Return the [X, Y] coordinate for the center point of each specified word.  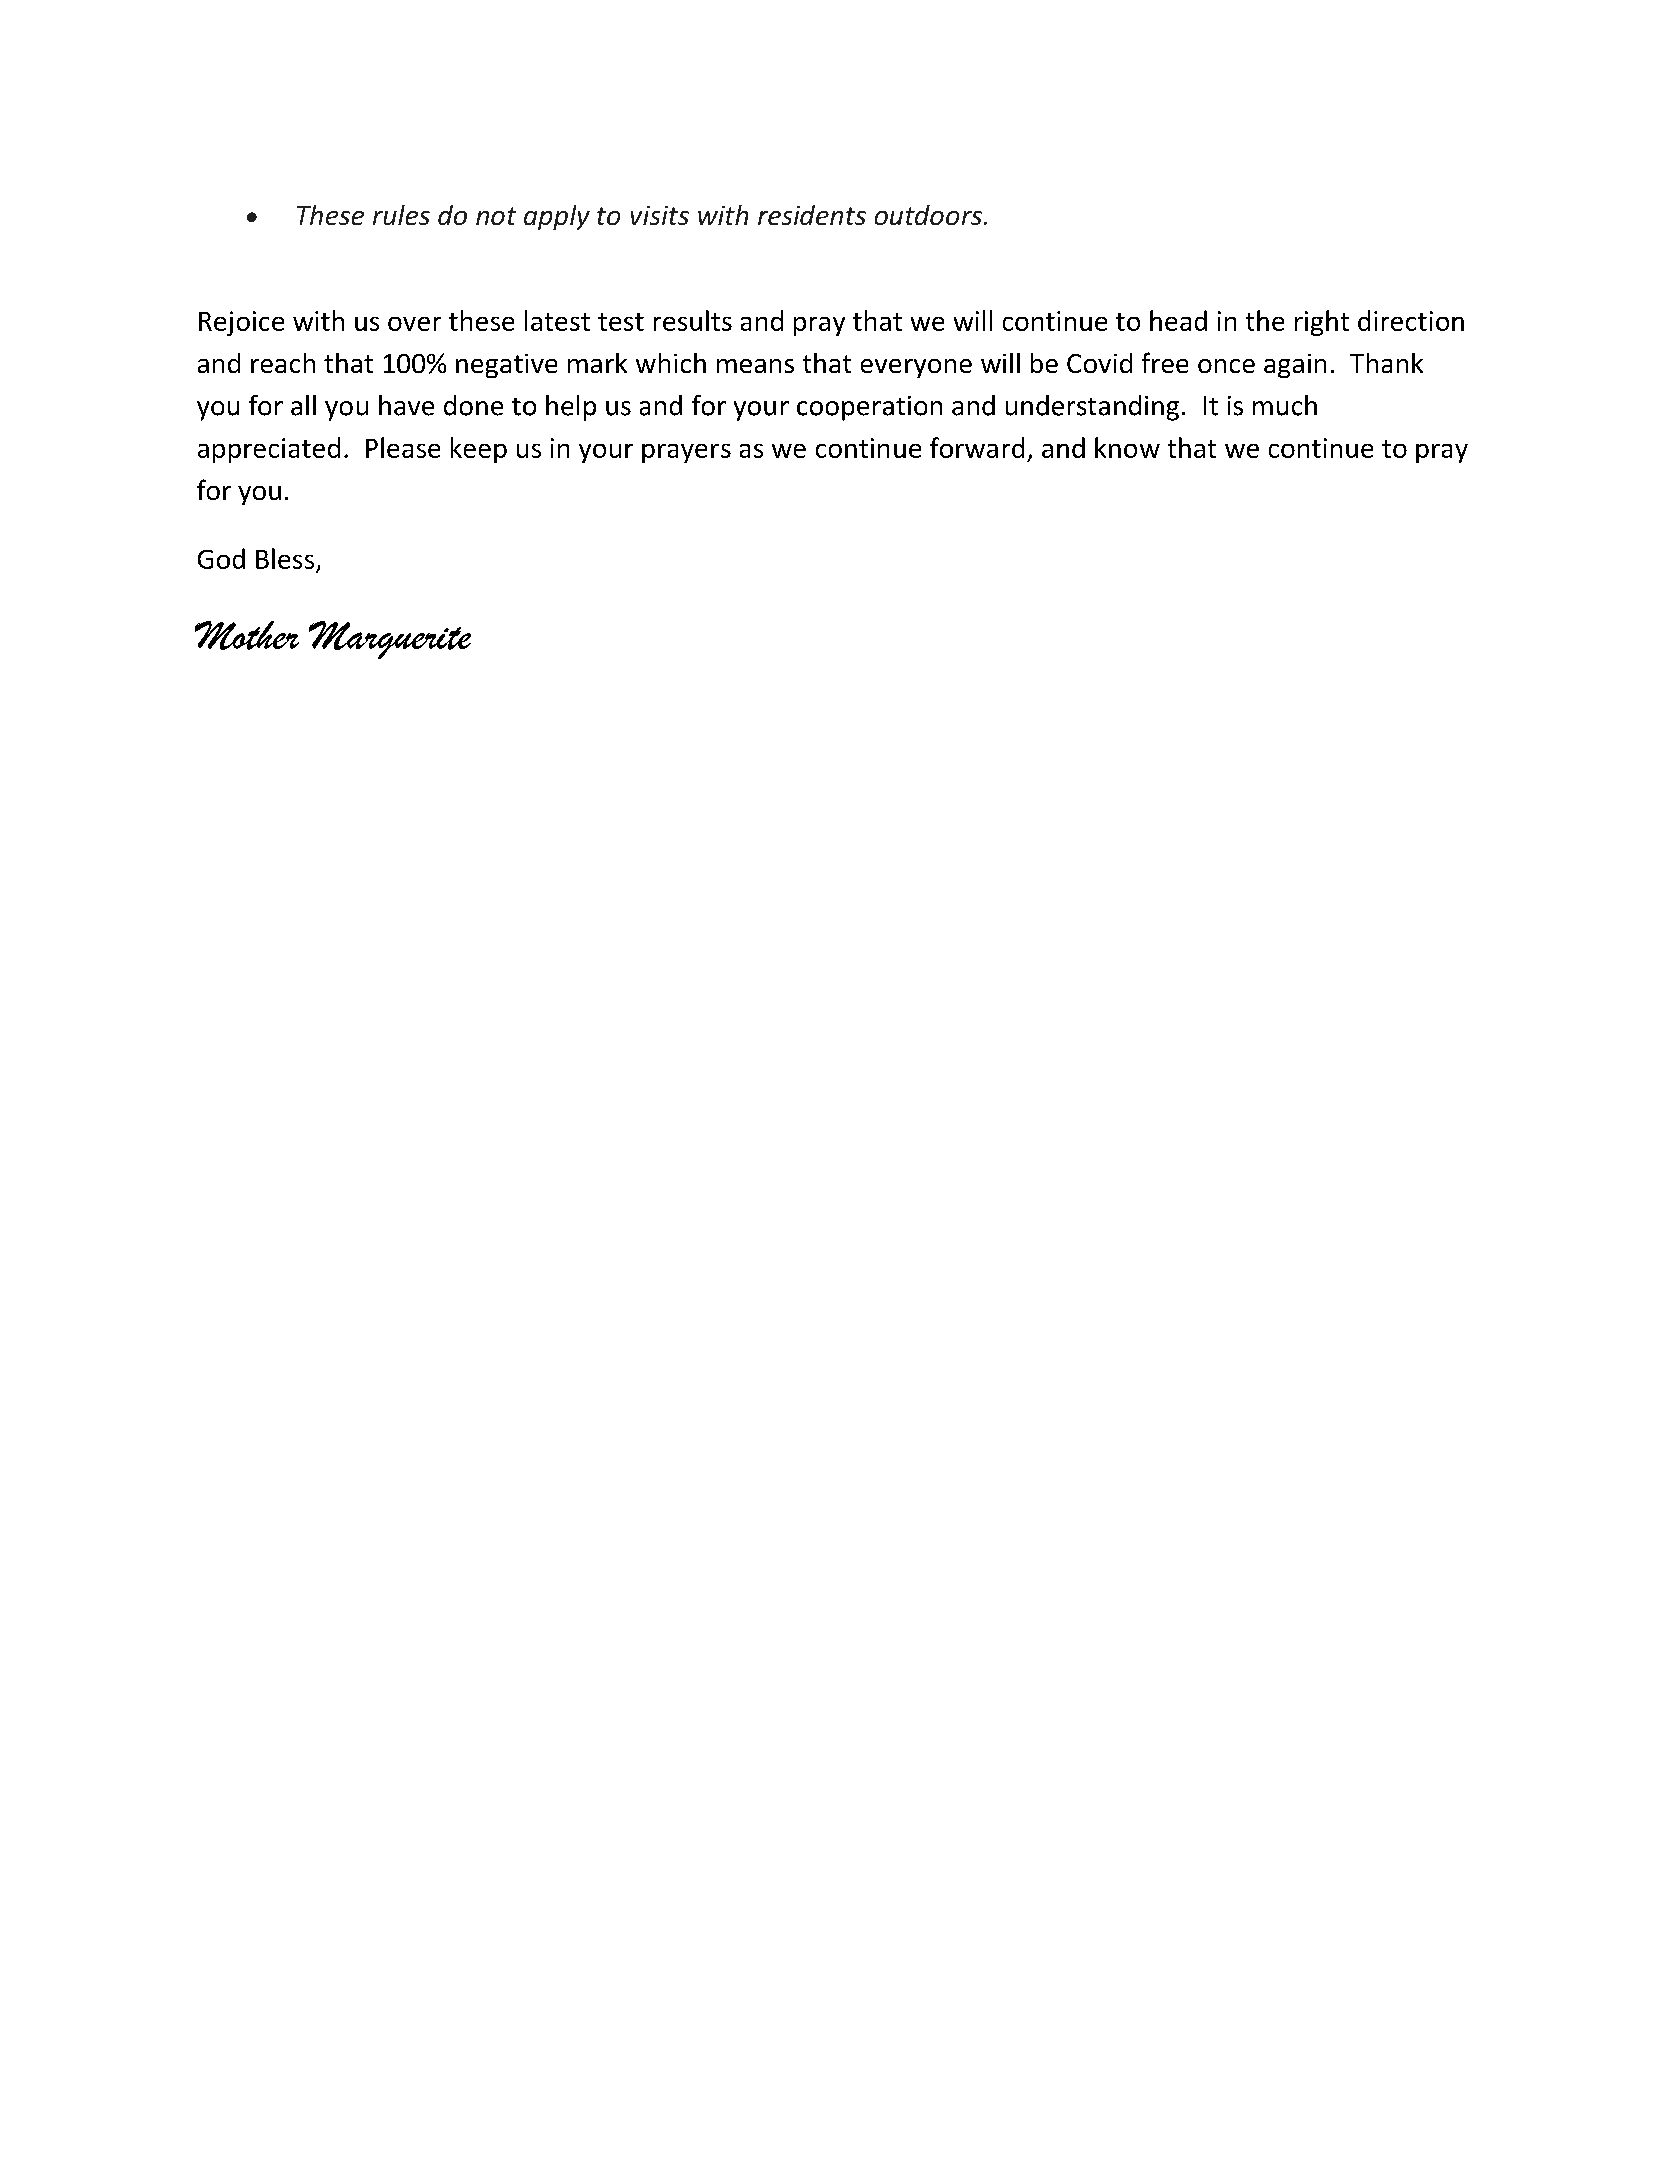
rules [401, 215]
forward [977, 447]
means [755, 366]
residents [812, 215]
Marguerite [390, 640]
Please [403, 447]
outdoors [928, 215]
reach [283, 363]
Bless [285, 558]
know [1127, 447]
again [1295, 366]
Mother [247, 635]
